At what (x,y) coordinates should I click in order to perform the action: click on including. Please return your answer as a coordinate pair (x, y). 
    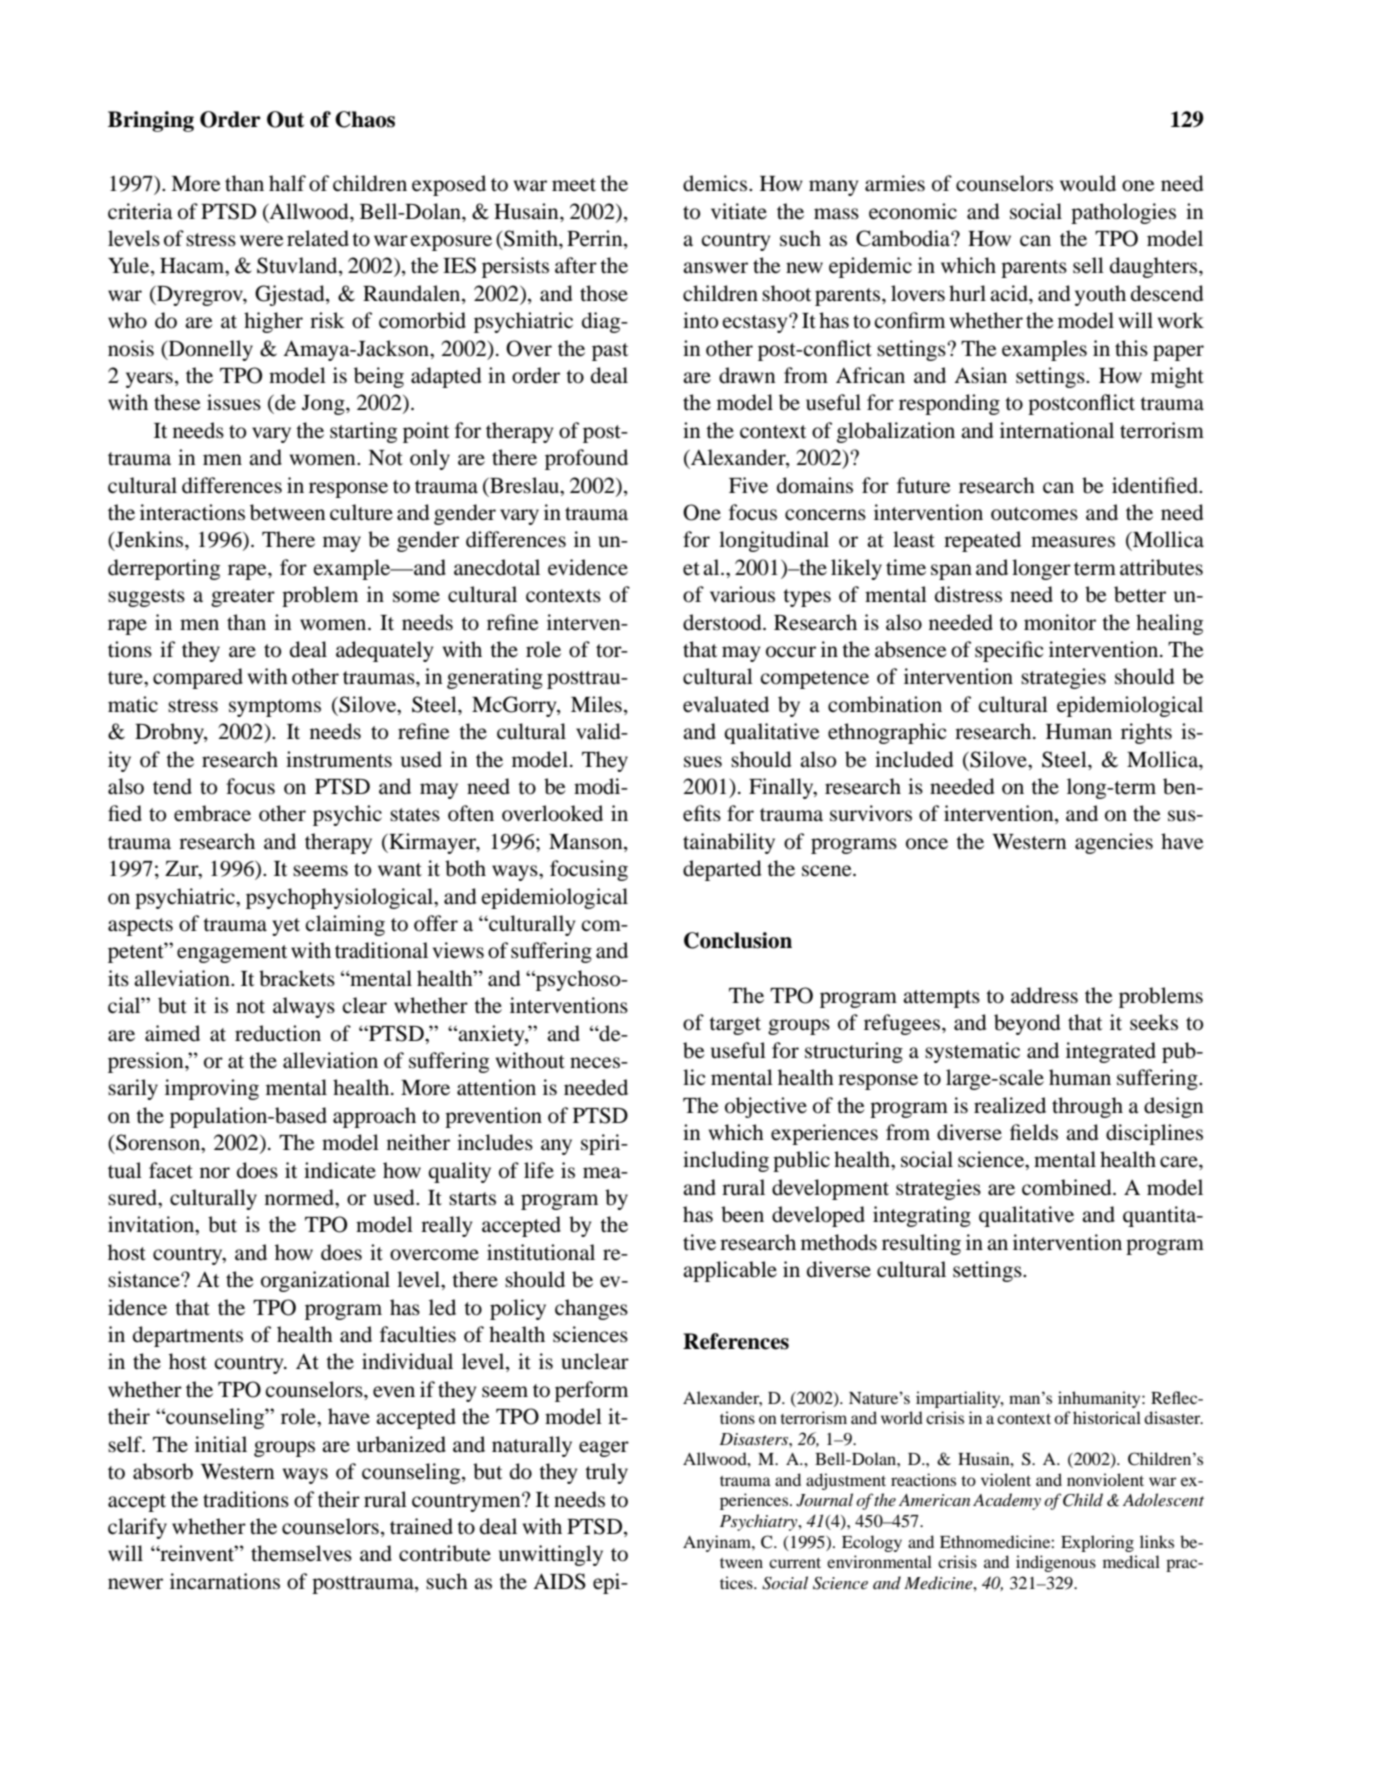
    Looking at the image, I should click on (726, 1161).
